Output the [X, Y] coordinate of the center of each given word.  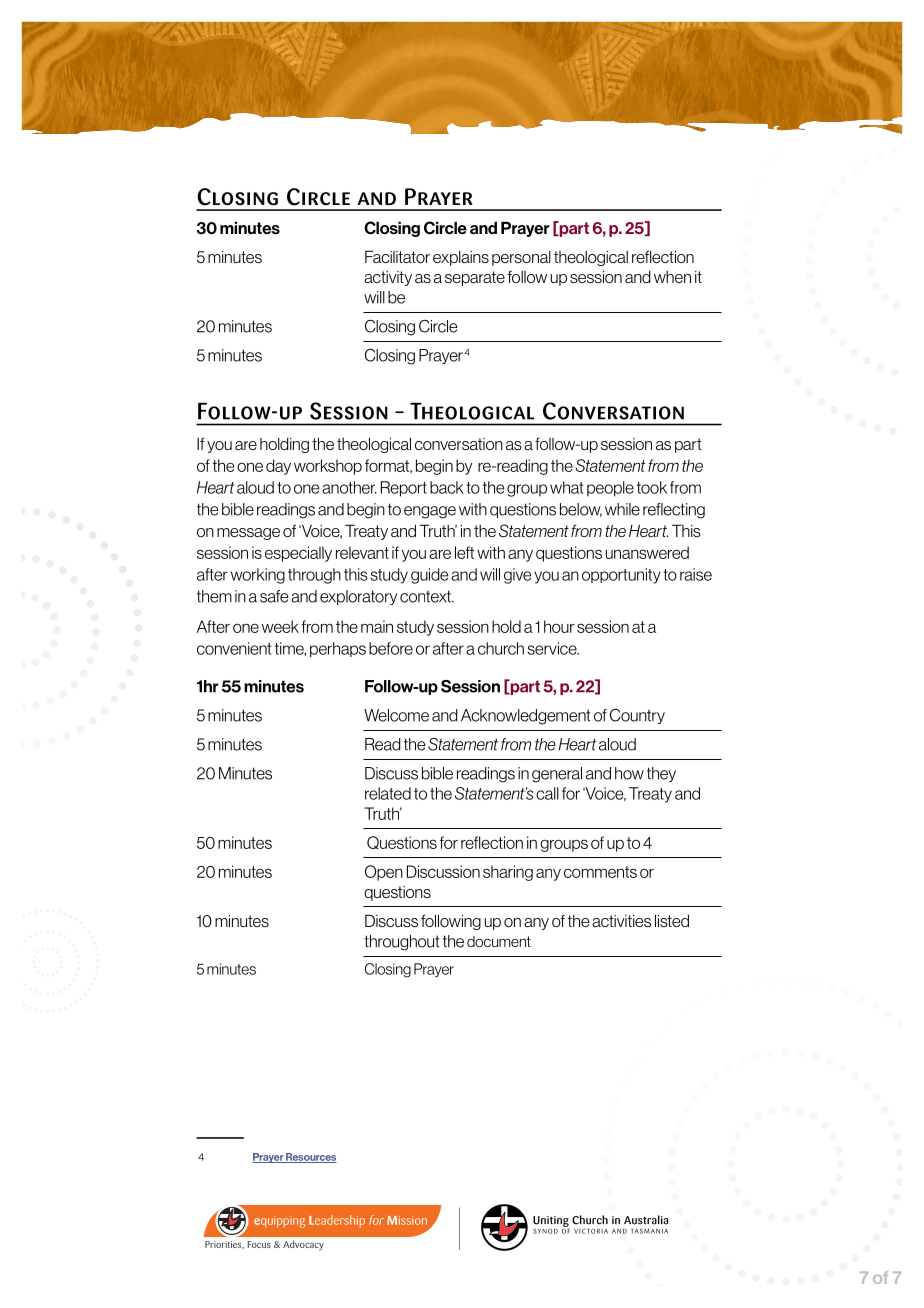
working [258, 576]
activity [388, 278]
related [388, 793]
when [672, 277]
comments [600, 872]
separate [475, 278]
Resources [310, 1158]
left [464, 552]
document [499, 941]
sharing [508, 873]
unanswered [647, 552]
